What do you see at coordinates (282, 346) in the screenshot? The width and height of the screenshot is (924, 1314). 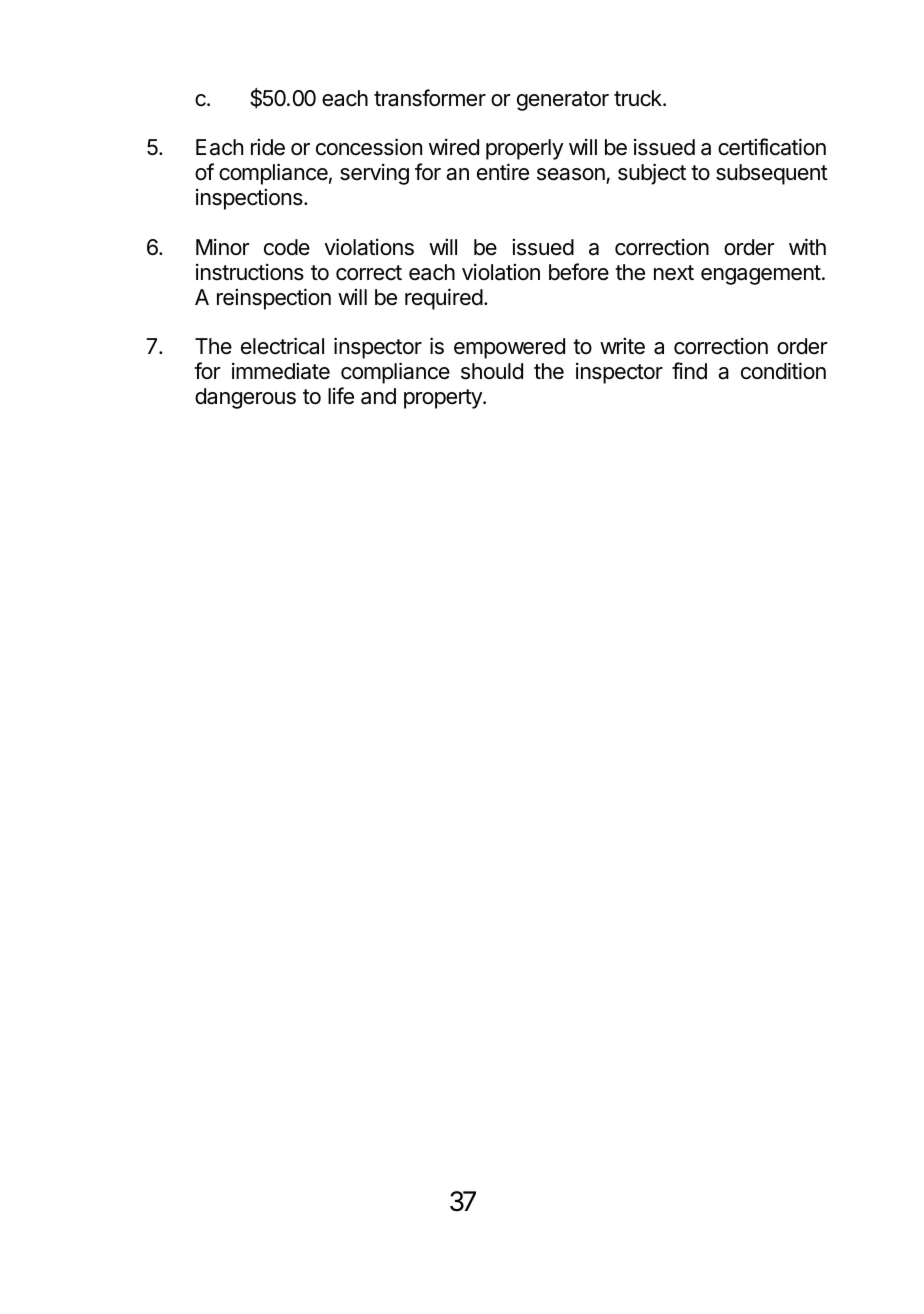 I see `electrical` at bounding box center [282, 346].
